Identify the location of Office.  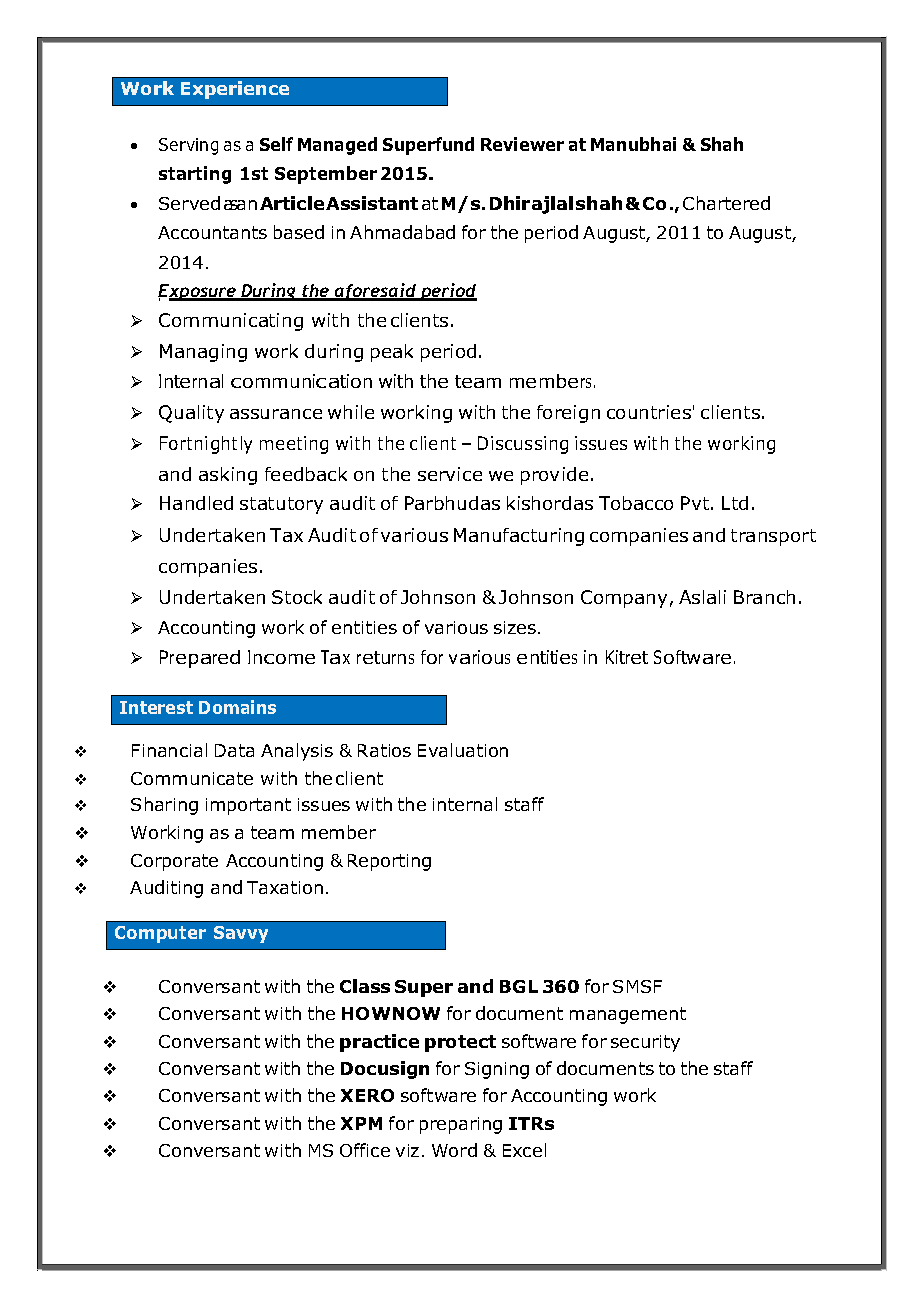
(365, 1150).
